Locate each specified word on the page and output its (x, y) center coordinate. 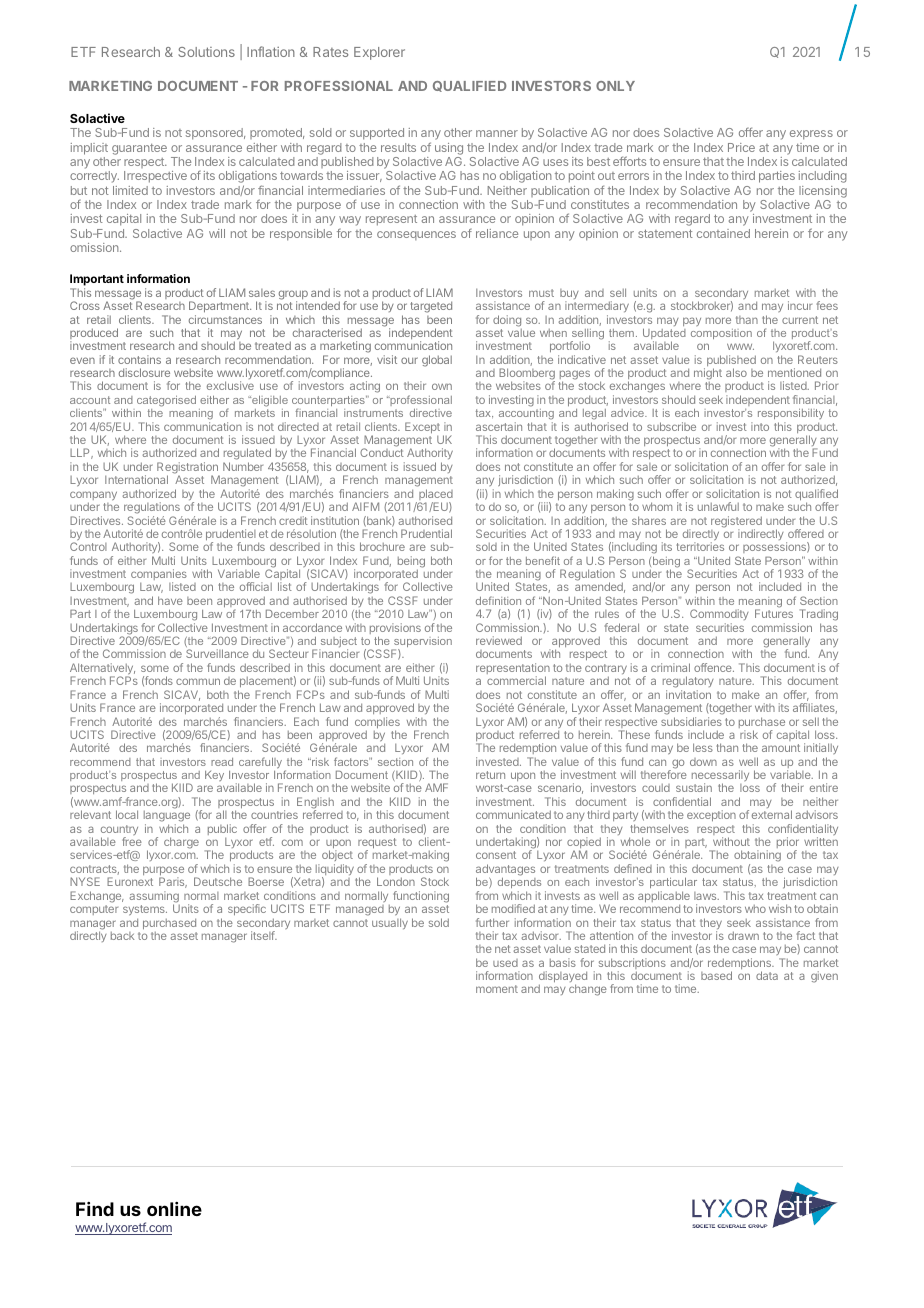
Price (741, 147)
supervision (422, 643)
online (174, 1209)
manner (497, 133)
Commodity (719, 616)
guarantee (139, 149)
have (170, 600)
